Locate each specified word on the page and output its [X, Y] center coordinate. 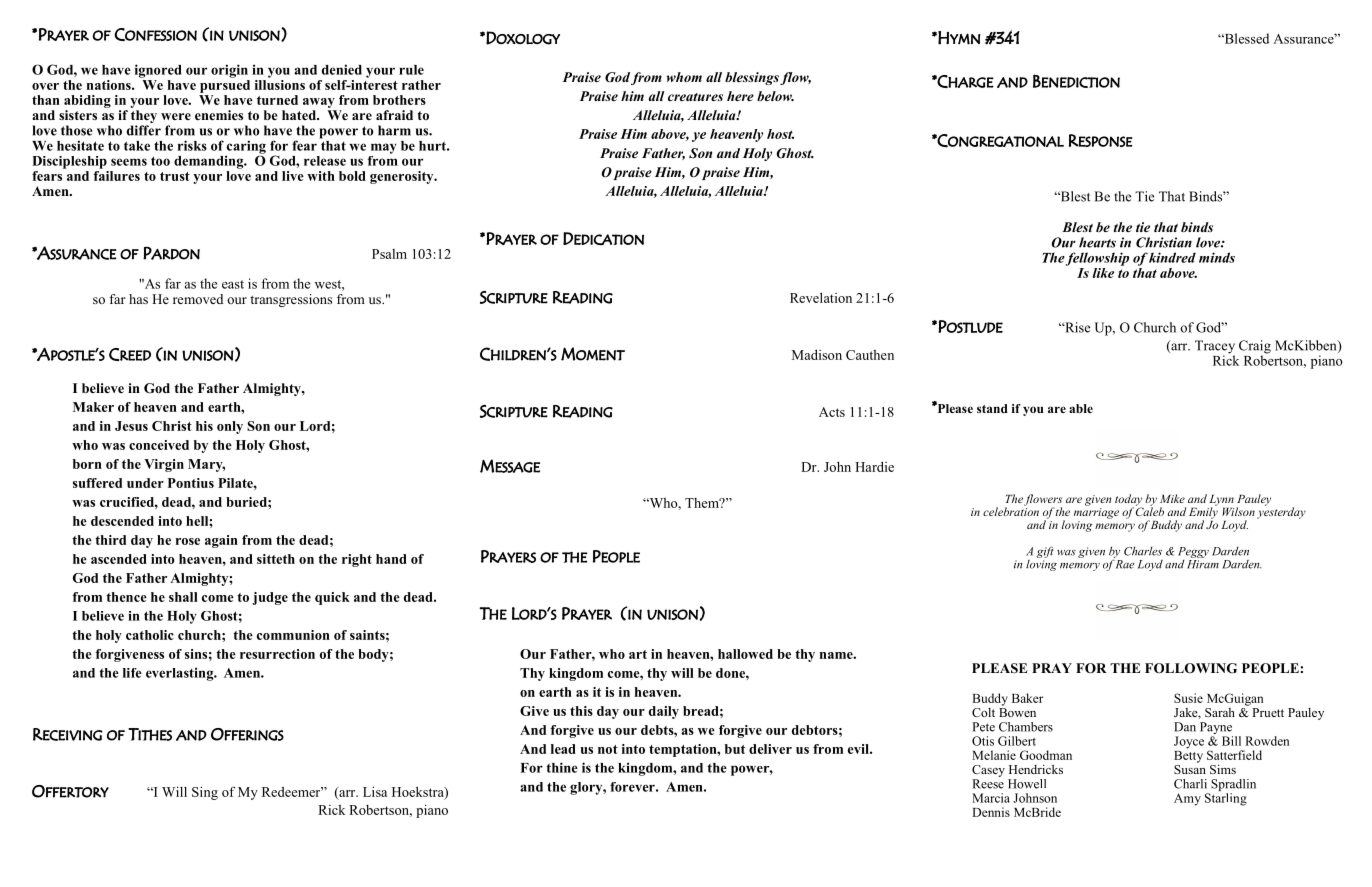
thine [562, 767]
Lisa [375, 791]
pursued [225, 85]
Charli [1190, 784]
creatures [695, 97]
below [775, 96]
